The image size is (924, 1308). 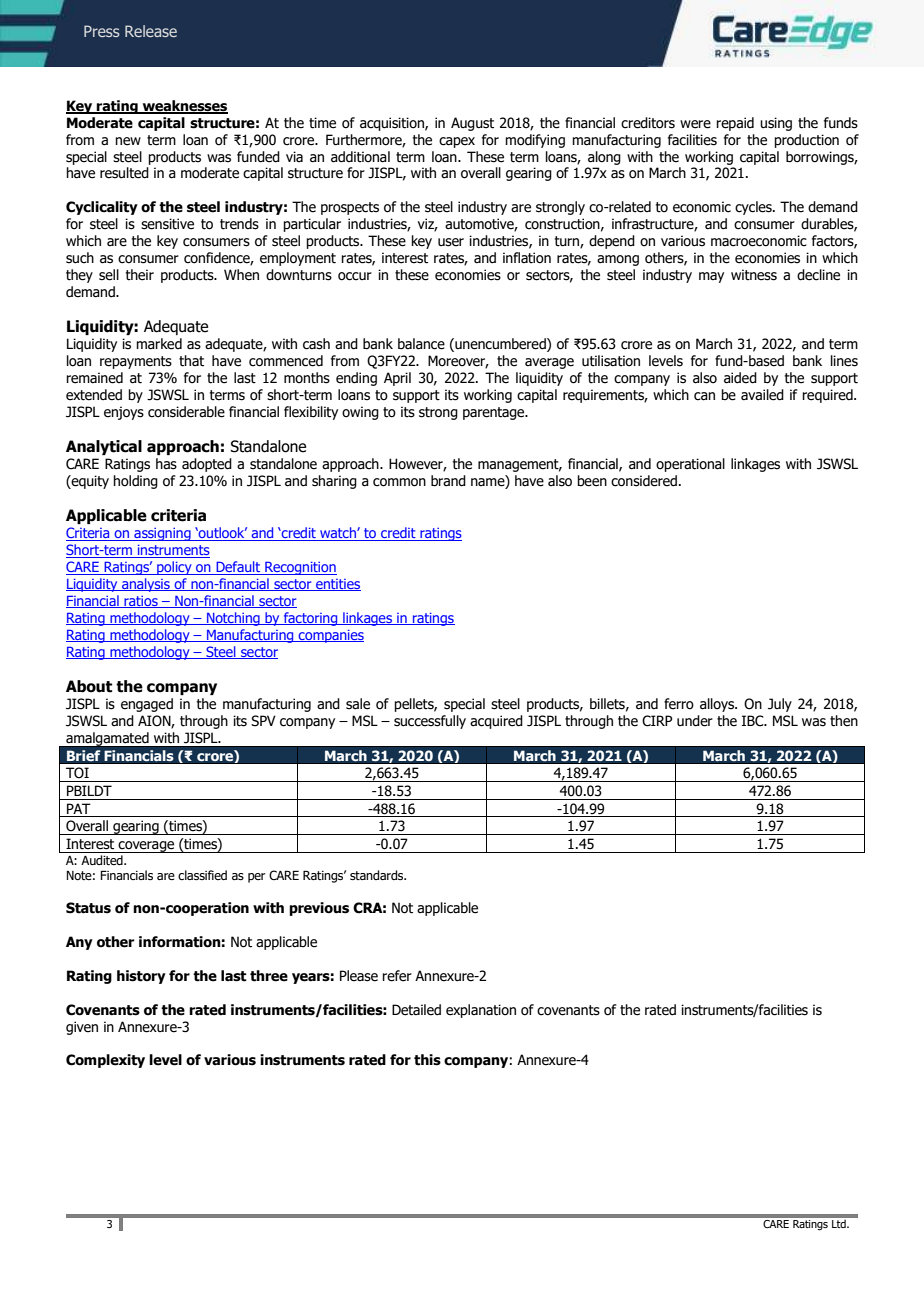 What do you see at coordinates (427, 1060) in the image?
I see `this` at bounding box center [427, 1060].
